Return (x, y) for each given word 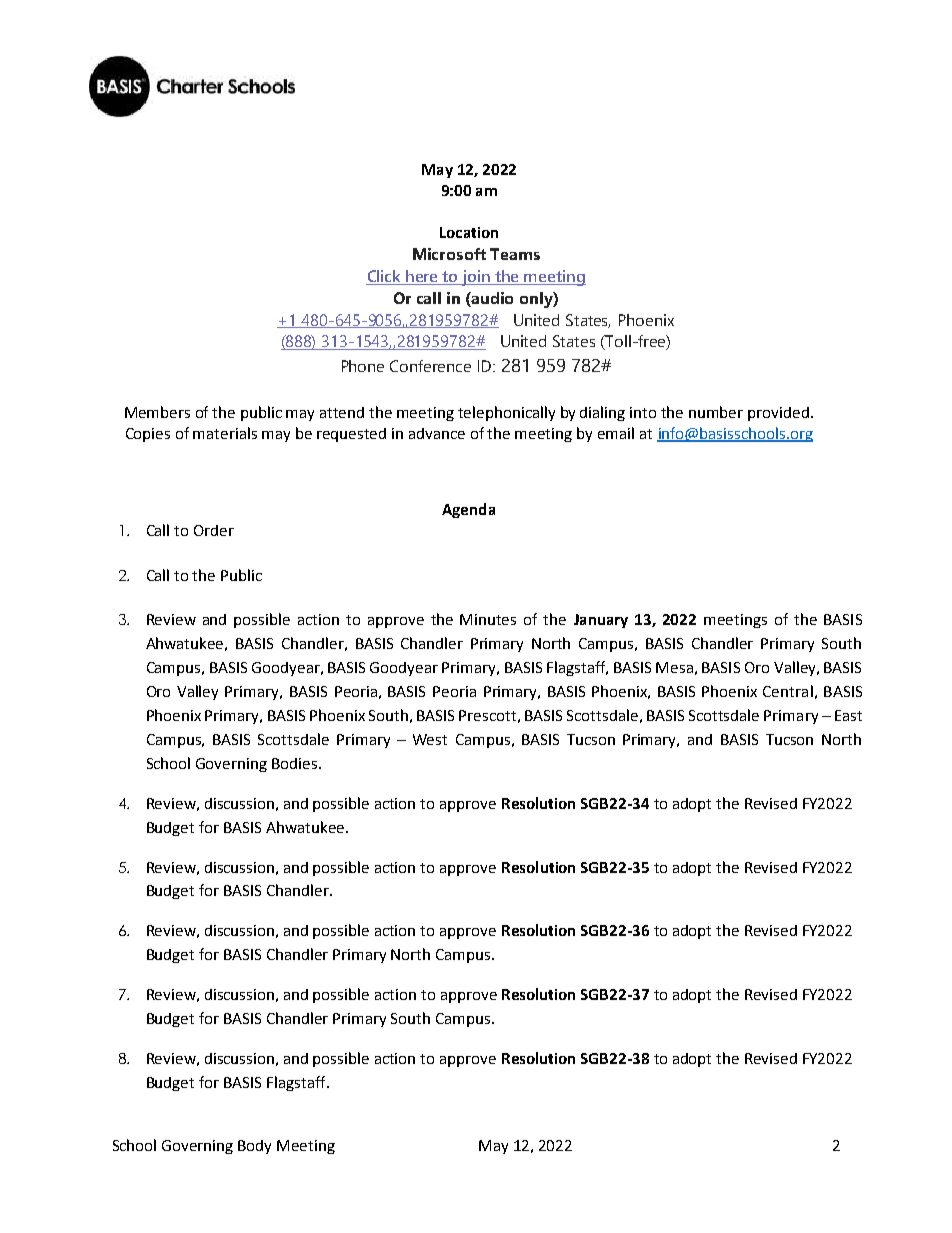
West (430, 739)
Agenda (468, 510)
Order (214, 530)
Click (385, 277)
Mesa (674, 667)
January (601, 621)
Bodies (296, 763)
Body (254, 1147)
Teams (515, 254)
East (848, 715)
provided (778, 414)
